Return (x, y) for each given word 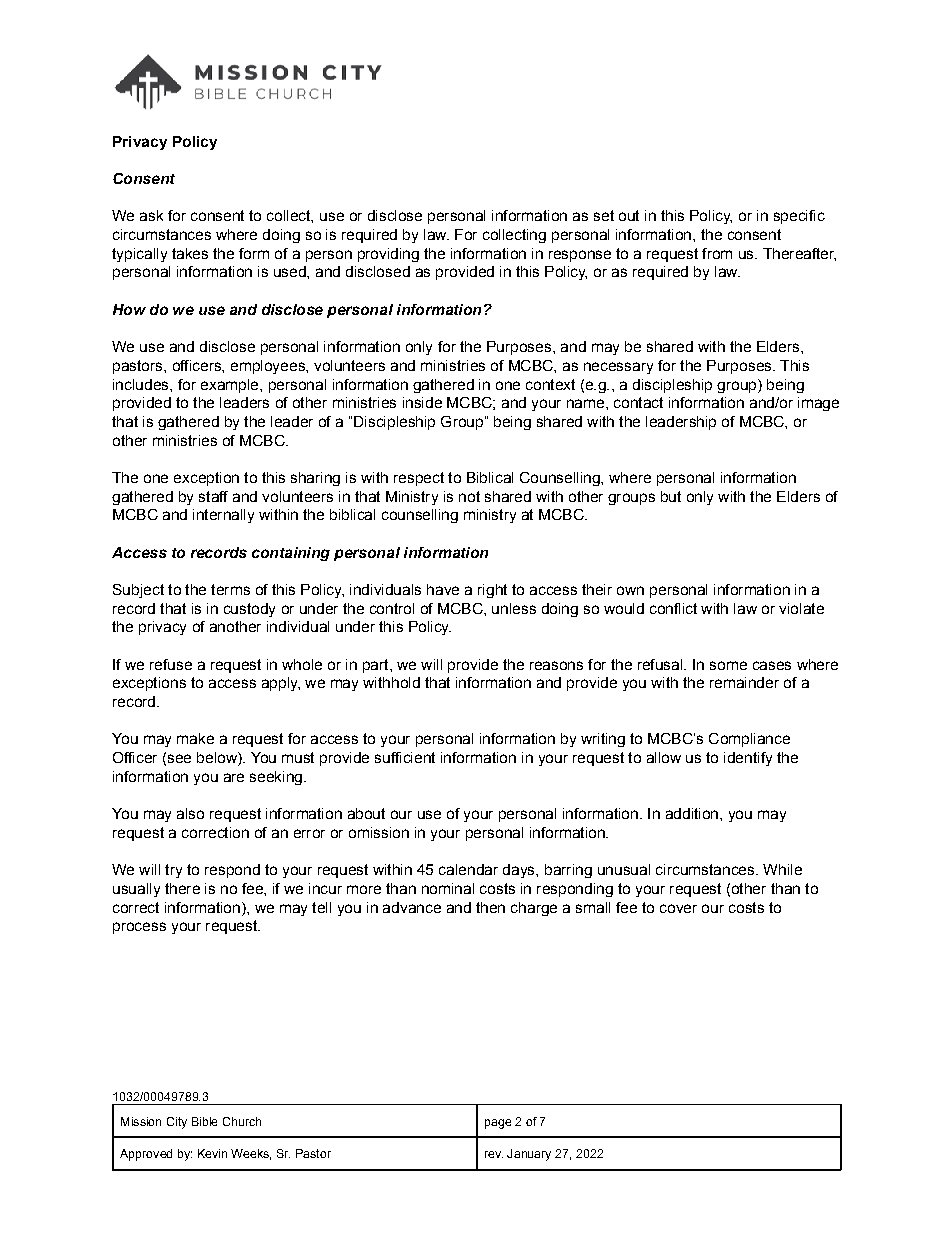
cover (678, 908)
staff (213, 496)
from (717, 253)
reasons (556, 665)
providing (388, 255)
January (529, 1155)
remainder (744, 682)
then (490, 907)
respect (419, 479)
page (498, 1124)
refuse (171, 664)
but (671, 496)
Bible (204, 1121)
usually (136, 890)
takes (190, 253)
